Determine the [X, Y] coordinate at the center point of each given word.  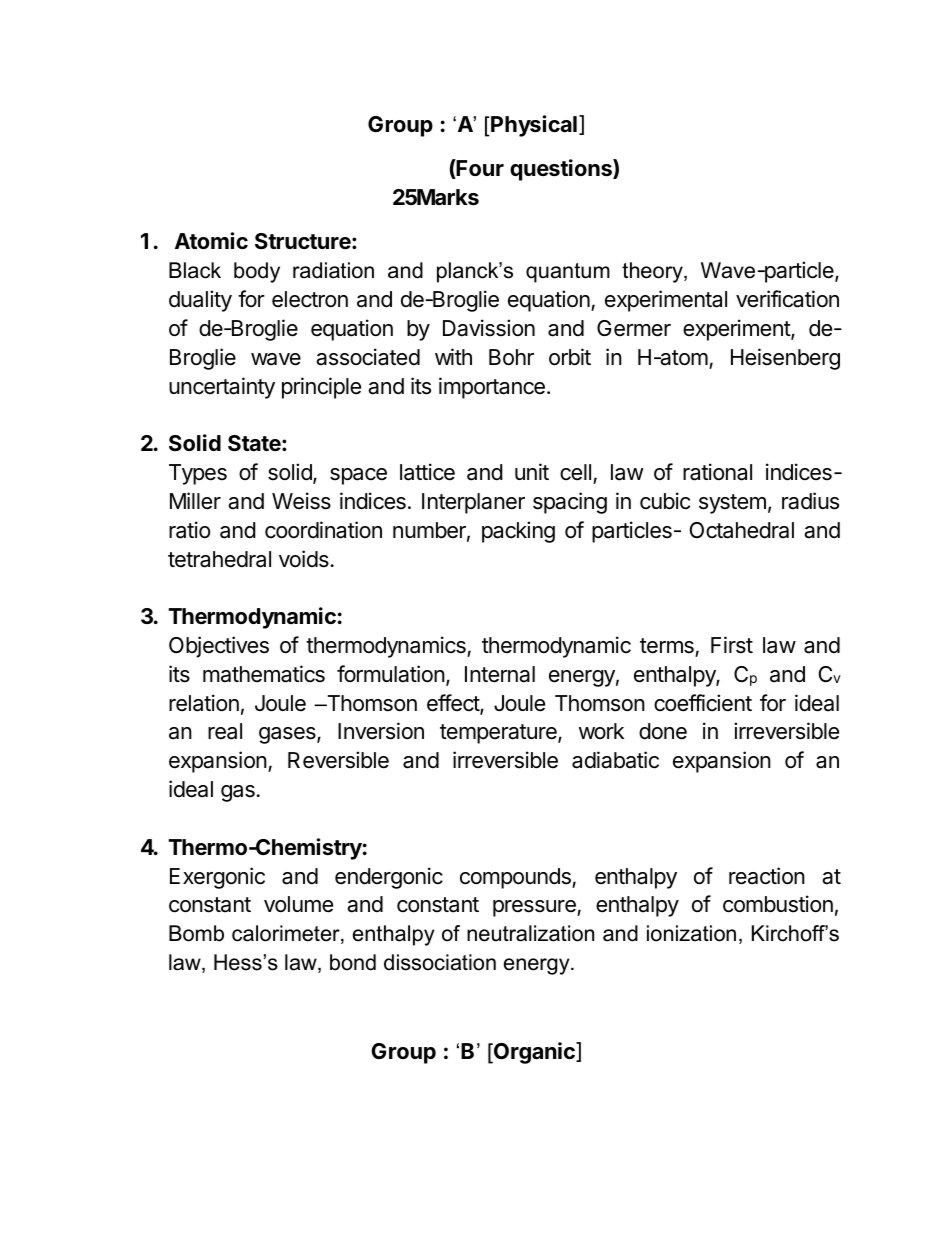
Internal [500, 674]
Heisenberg [785, 359]
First [732, 645]
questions [562, 170]
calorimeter [287, 934]
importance [492, 388]
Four [479, 169]
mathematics [264, 674]
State [255, 443]
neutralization [530, 933]
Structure [304, 241]
